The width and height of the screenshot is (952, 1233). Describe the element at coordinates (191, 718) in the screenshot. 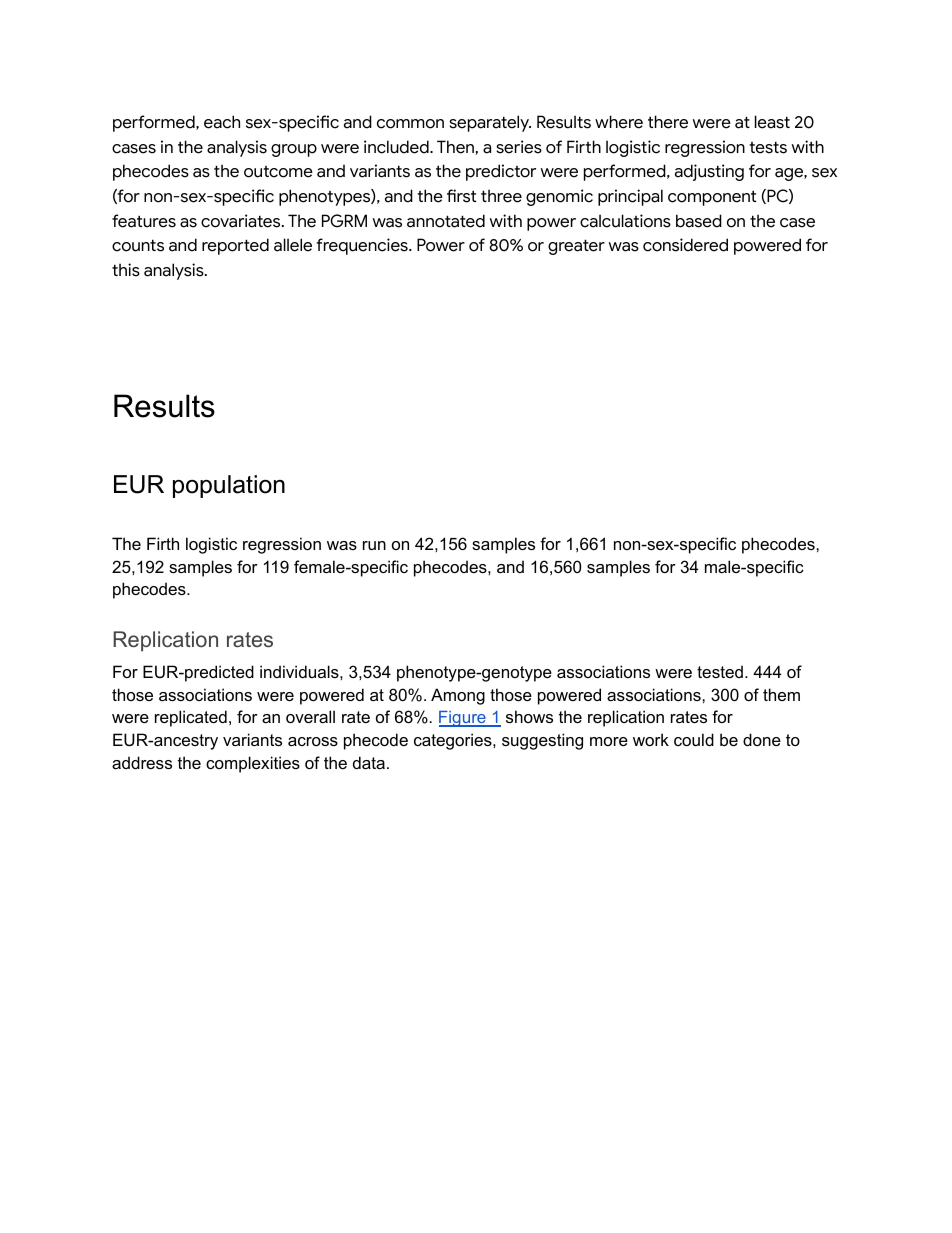

I see `replicated` at that location.
